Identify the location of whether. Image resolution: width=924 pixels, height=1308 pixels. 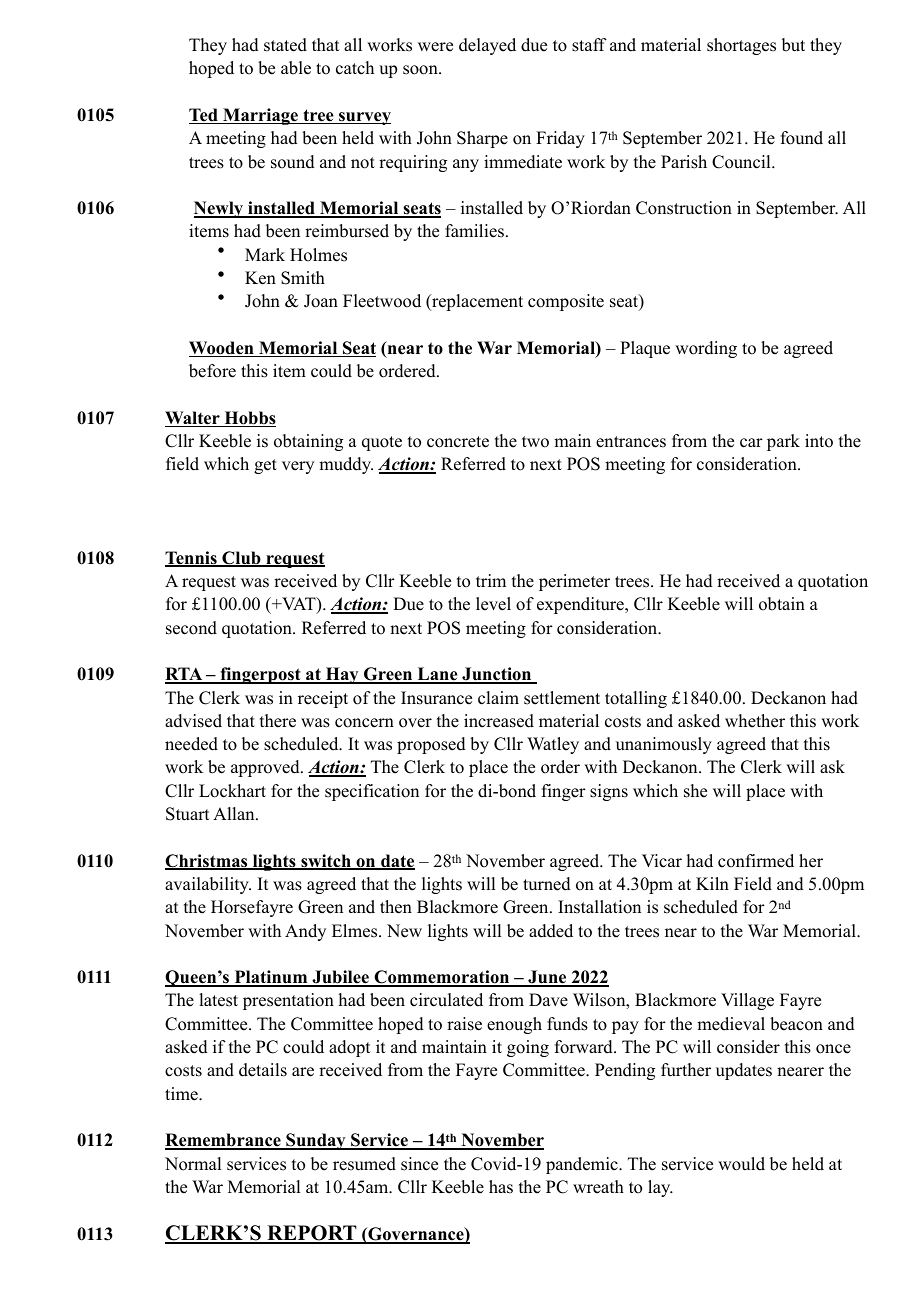
(755, 721).
